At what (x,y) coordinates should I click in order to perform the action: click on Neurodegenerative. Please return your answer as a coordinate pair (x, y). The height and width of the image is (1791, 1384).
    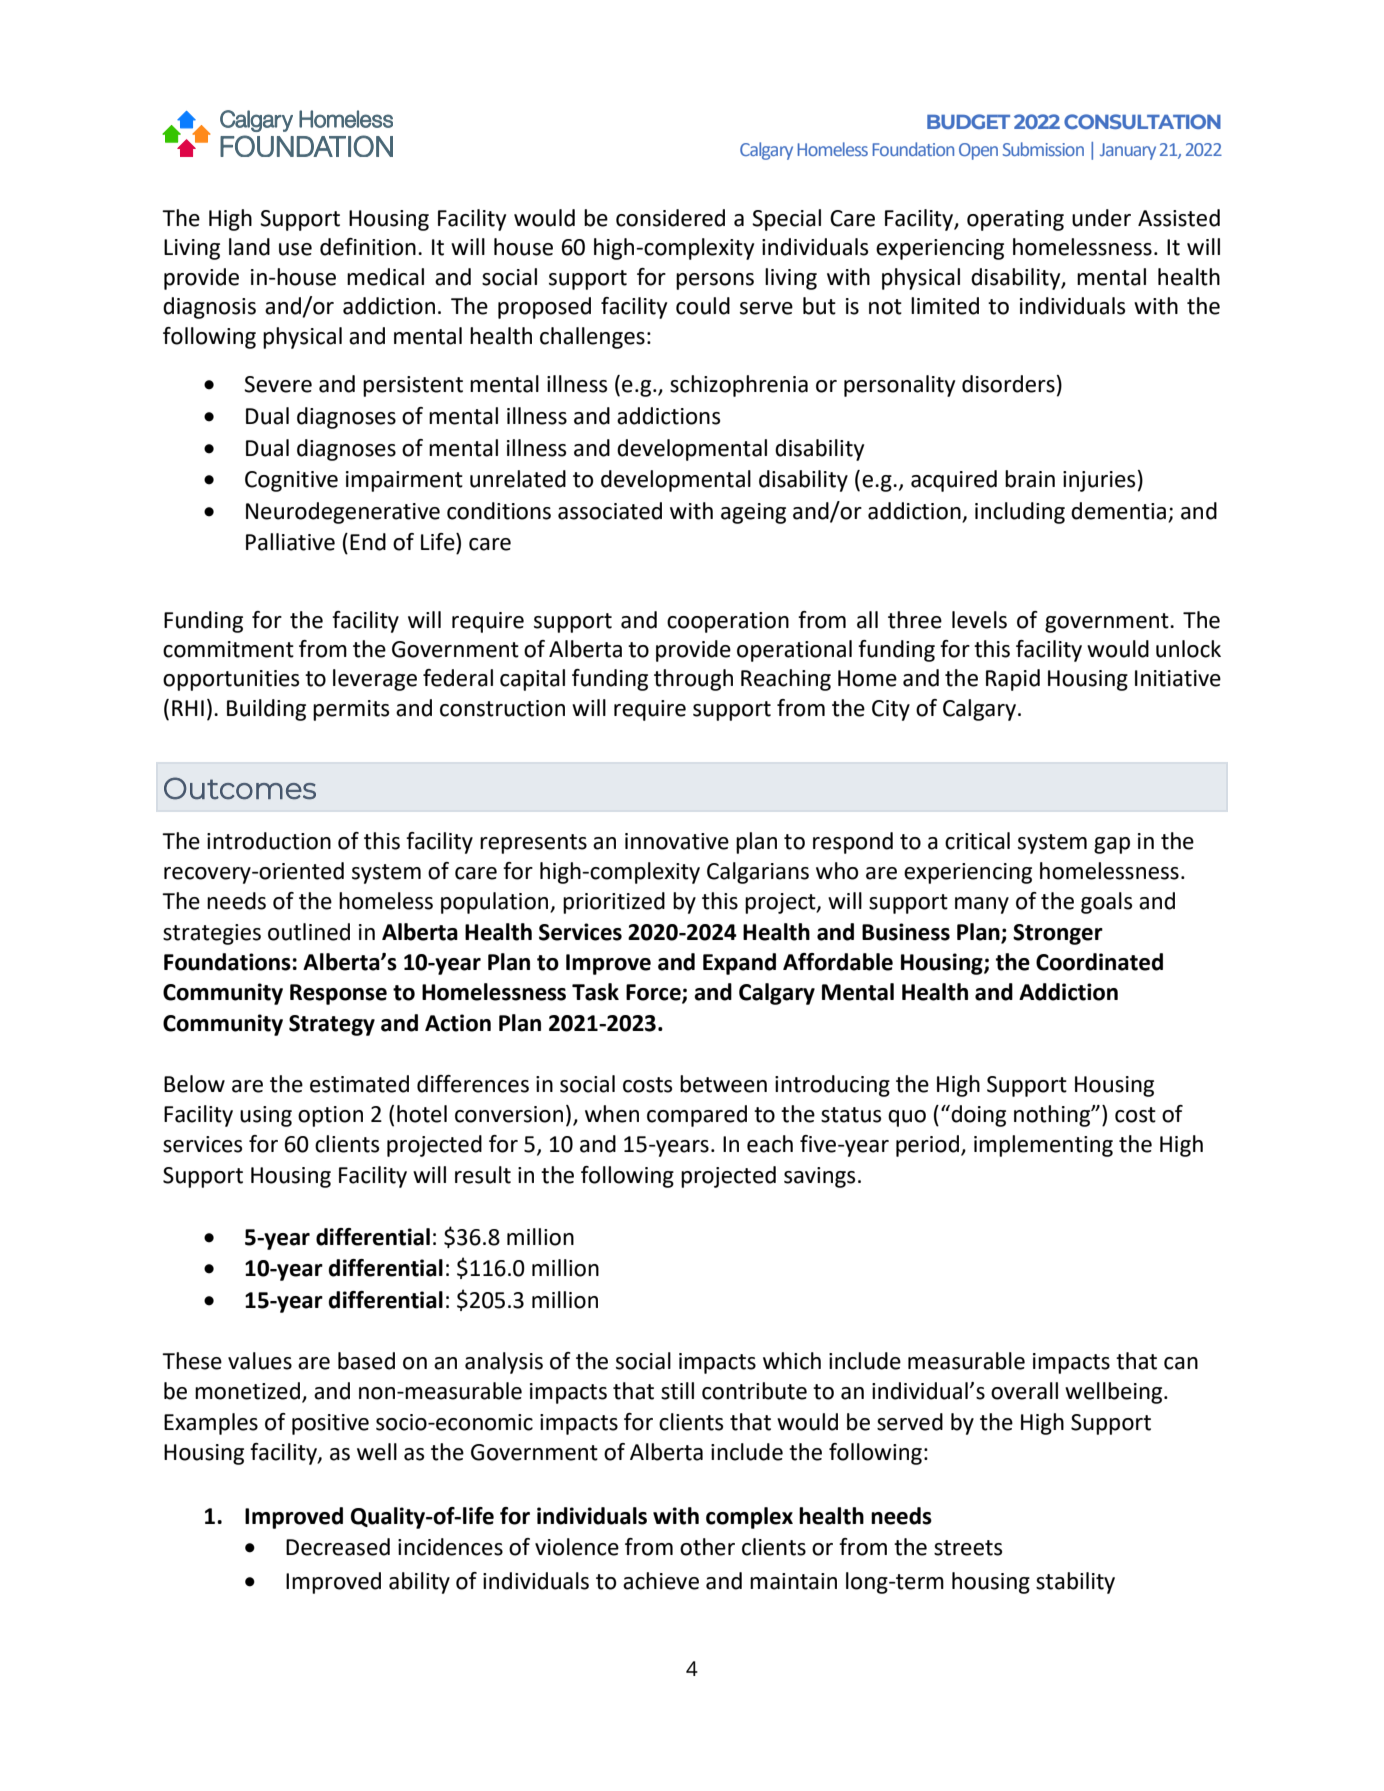
    Looking at the image, I should click on (343, 513).
